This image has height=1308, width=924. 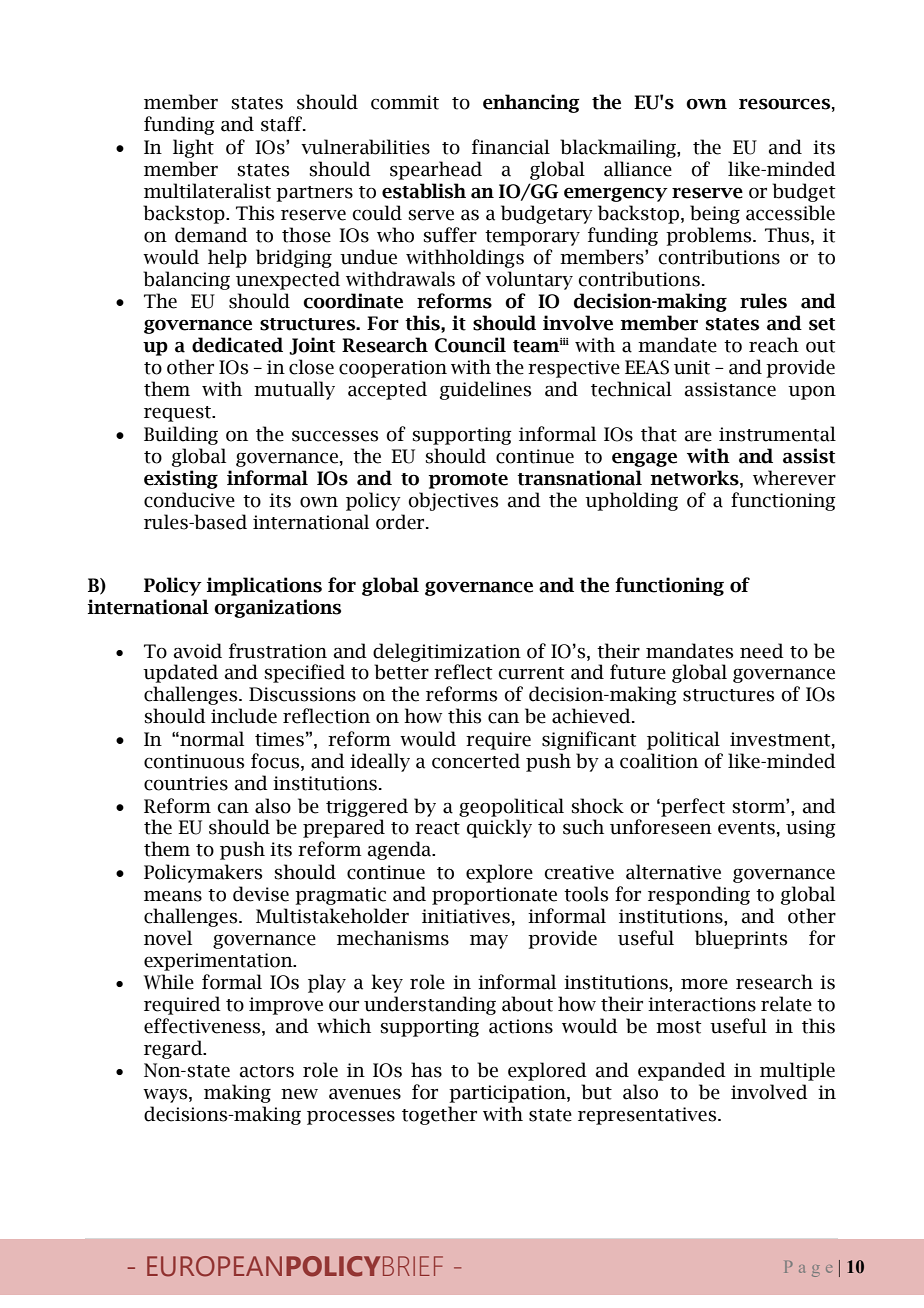 I want to click on organizations, so click(x=277, y=608).
